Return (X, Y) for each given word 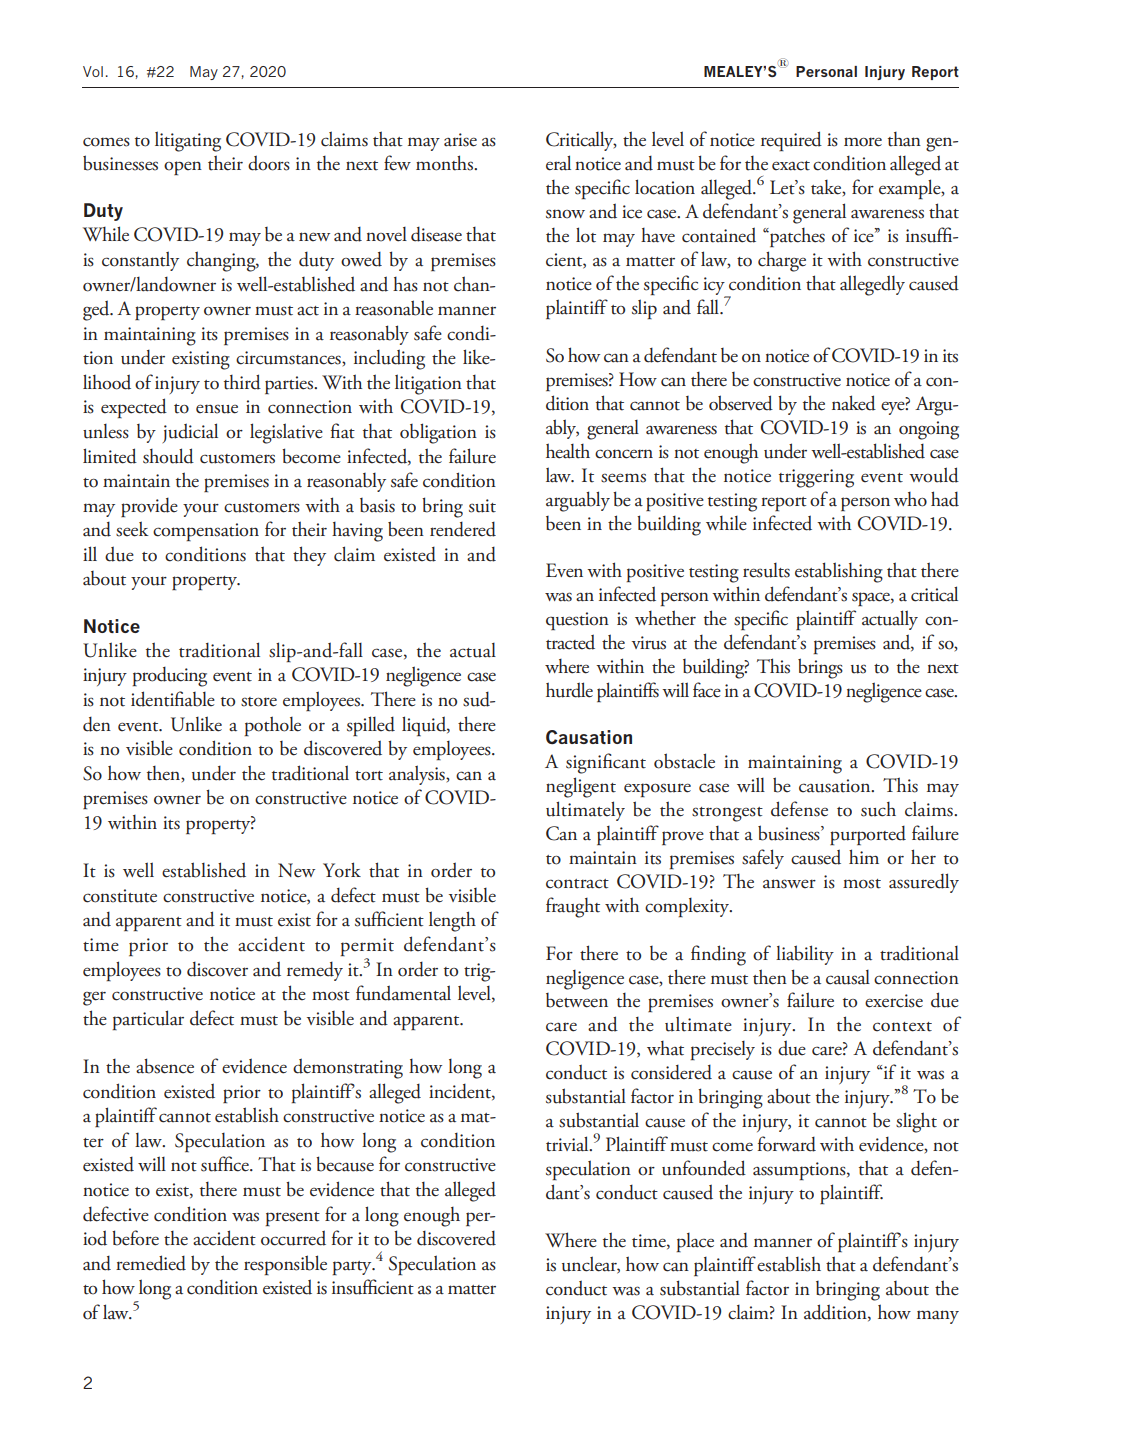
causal (848, 977)
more (863, 142)
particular (148, 1020)
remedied (151, 1263)
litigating (188, 141)
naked (854, 403)
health (568, 451)
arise (460, 140)
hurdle (569, 690)
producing (170, 677)
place (695, 1242)
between (577, 1000)
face (707, 690)
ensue (217, 409)
